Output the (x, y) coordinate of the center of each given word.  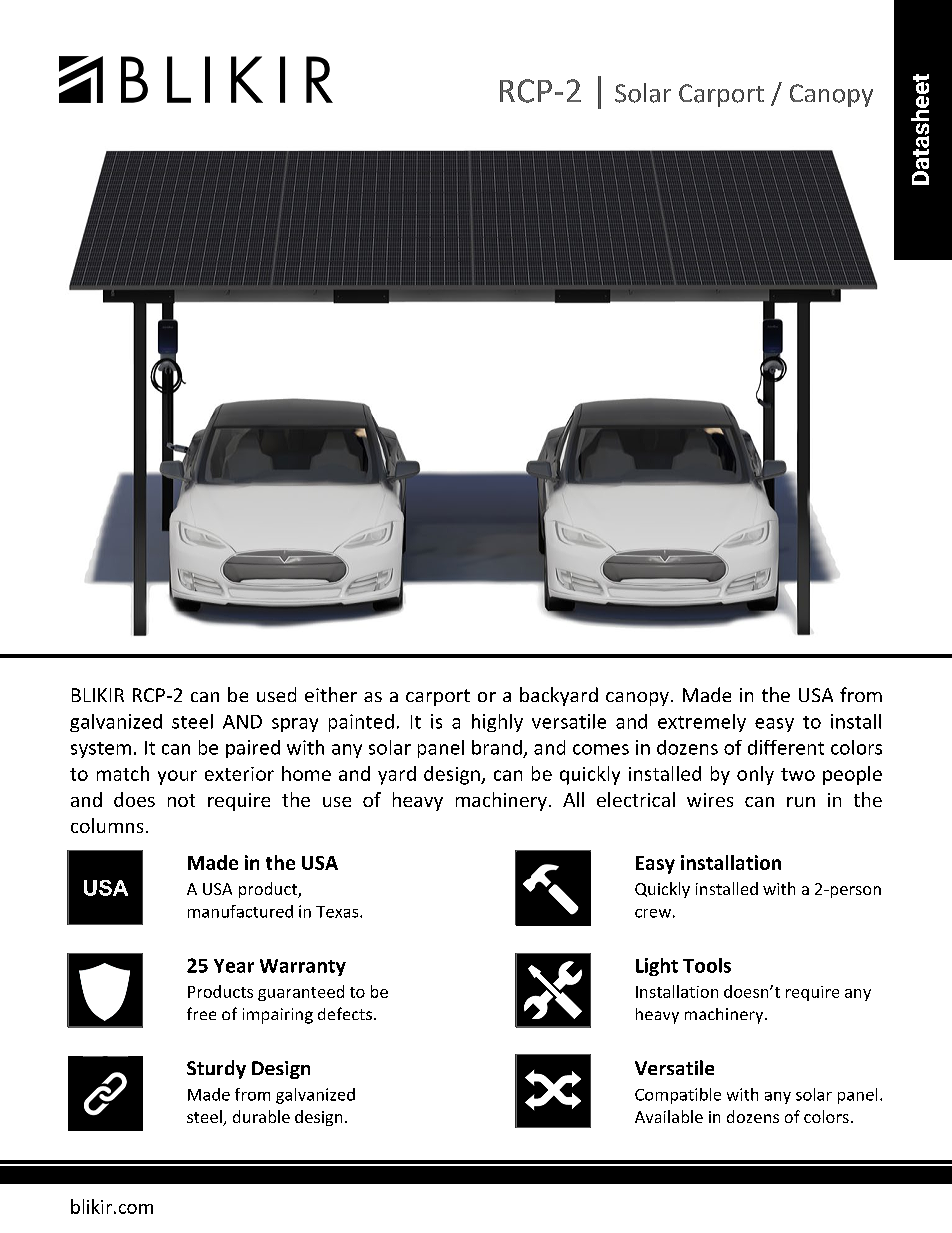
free (201, 1013)
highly (497, 723)
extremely (702, 723)
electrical (636, 799)
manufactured (240, 911)
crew (653, 913)
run (801, 802)
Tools (707, 965)
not (181, 800)
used (276, 694)
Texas (338, 912)
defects (345, 1013)
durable (261, 1116)
